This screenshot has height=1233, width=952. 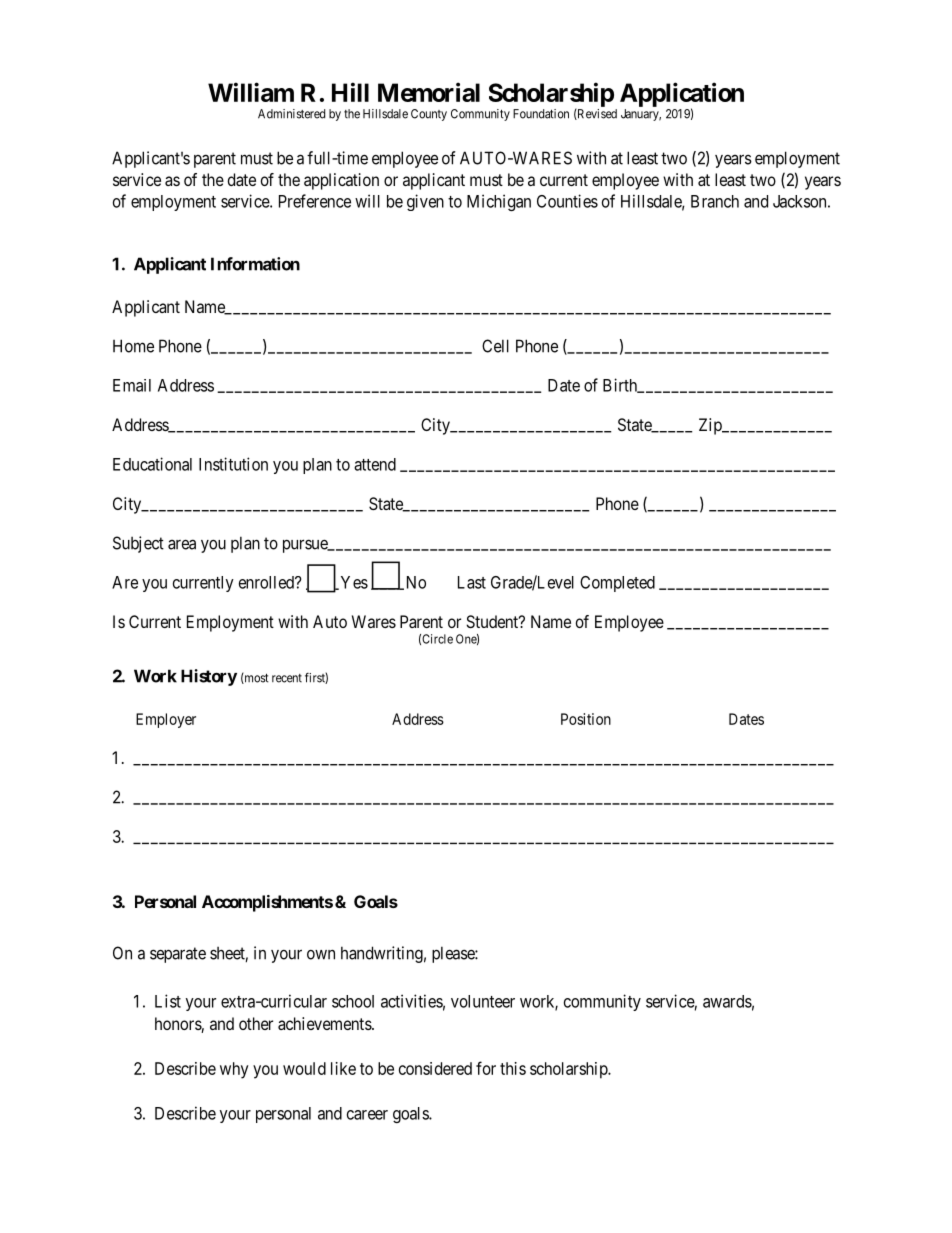 What do you see at coordinates (541, 114) in the screenshot?
I see `Foundation` at bounding box center [541, 114].
